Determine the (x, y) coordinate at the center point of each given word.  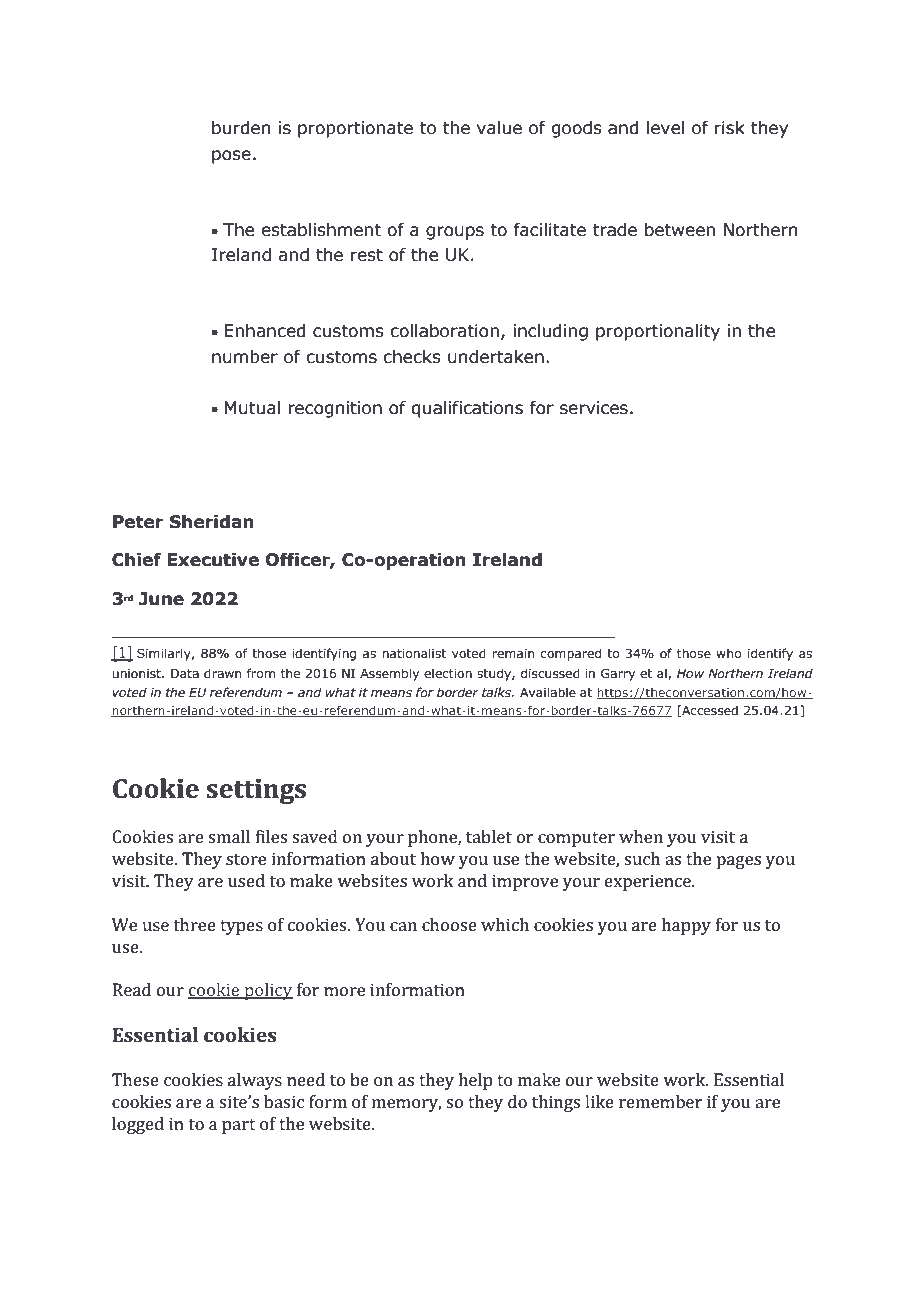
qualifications (467, 409)
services (594, 408)
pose (231, 157)
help (475, 1081)
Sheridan (211, 522)
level (665, 128)
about (393, 858)
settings (256, 791)
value (499, 128)
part (239, 1126)
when (641, 836)
